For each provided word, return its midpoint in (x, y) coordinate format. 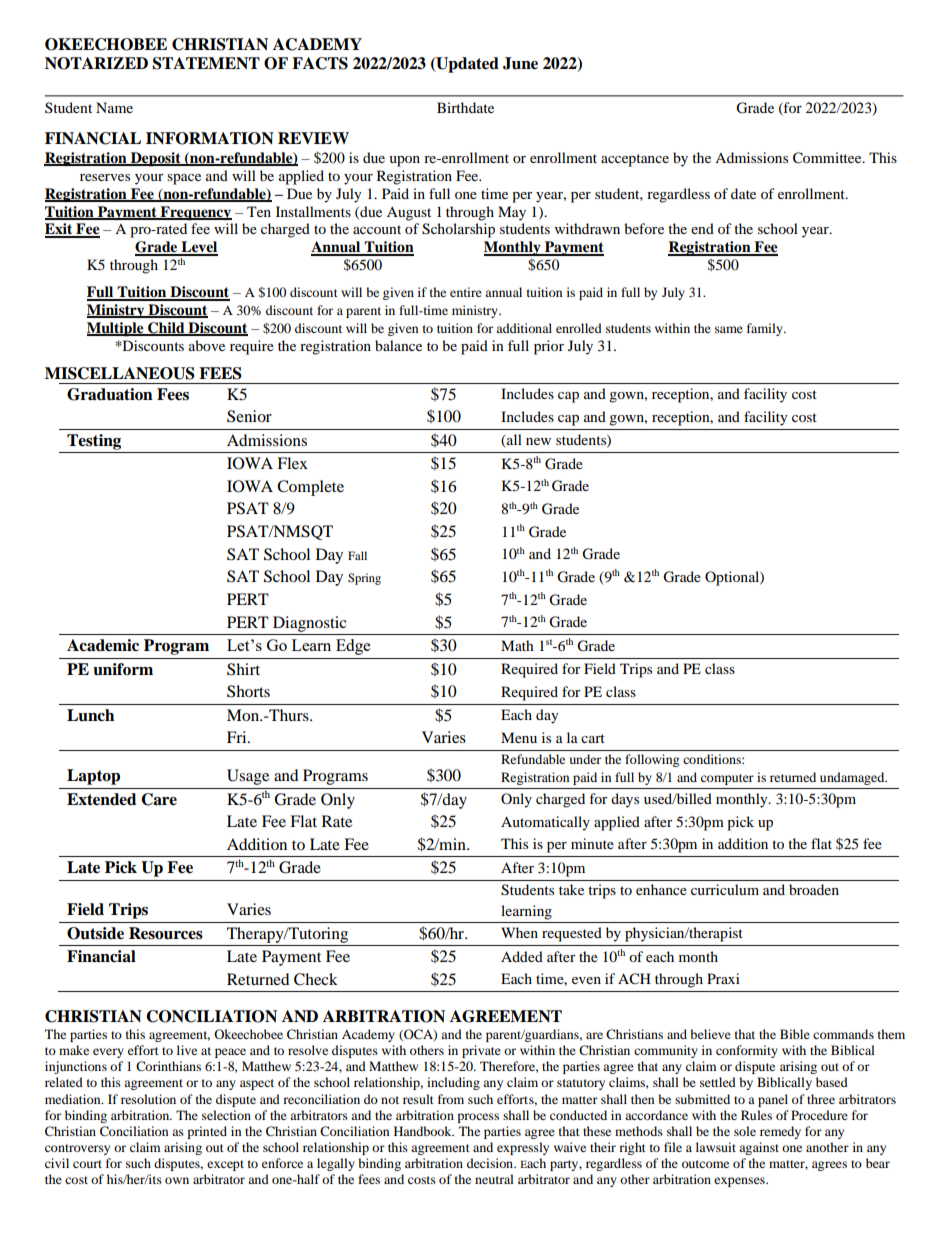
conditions (713, 759)
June (520, 63)
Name (114, 107)
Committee (828, 158)
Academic (103, 645)
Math (517, 645)
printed (207, 1132)
